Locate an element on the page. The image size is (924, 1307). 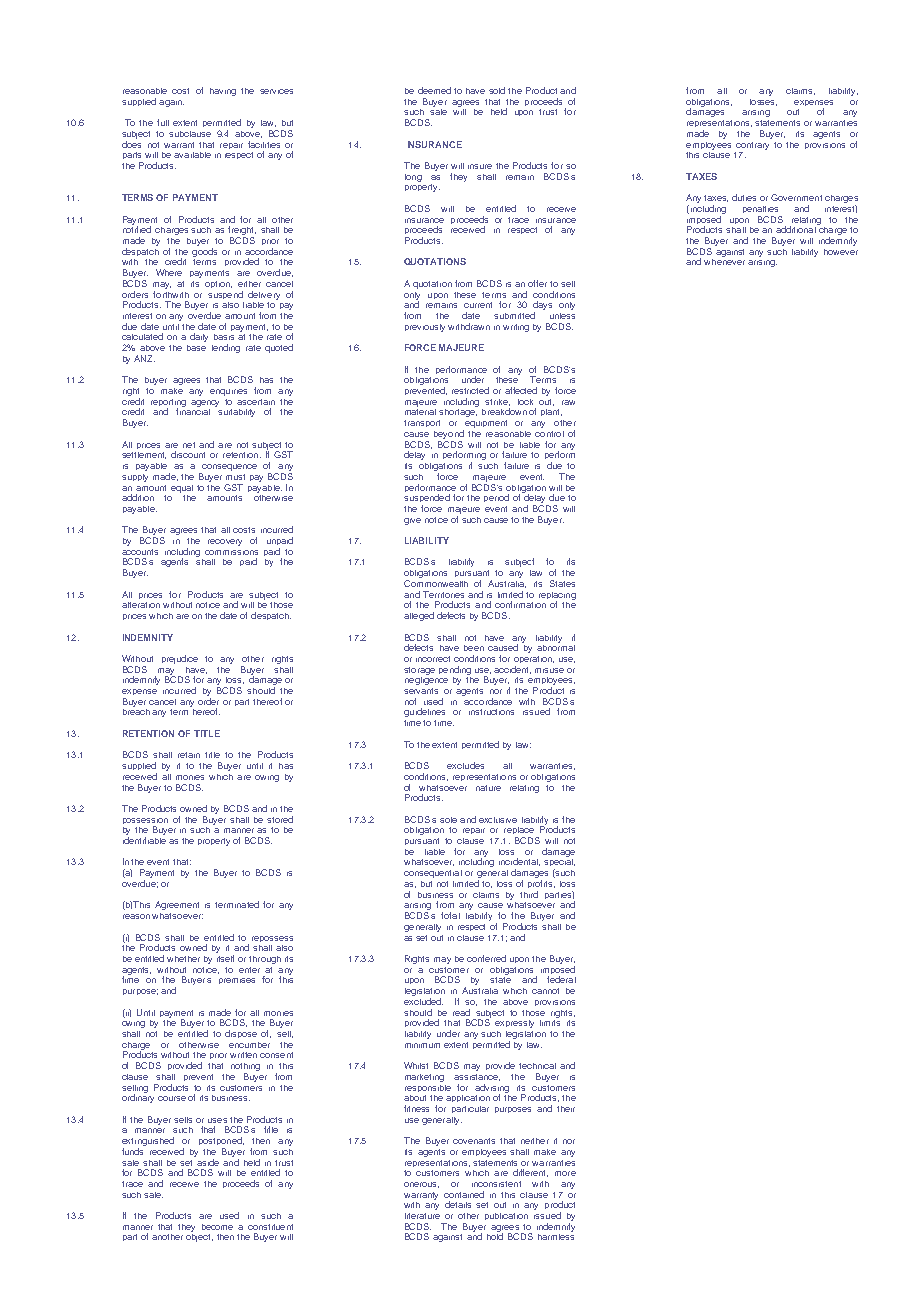
sold is located at coordinates (497, 90).
